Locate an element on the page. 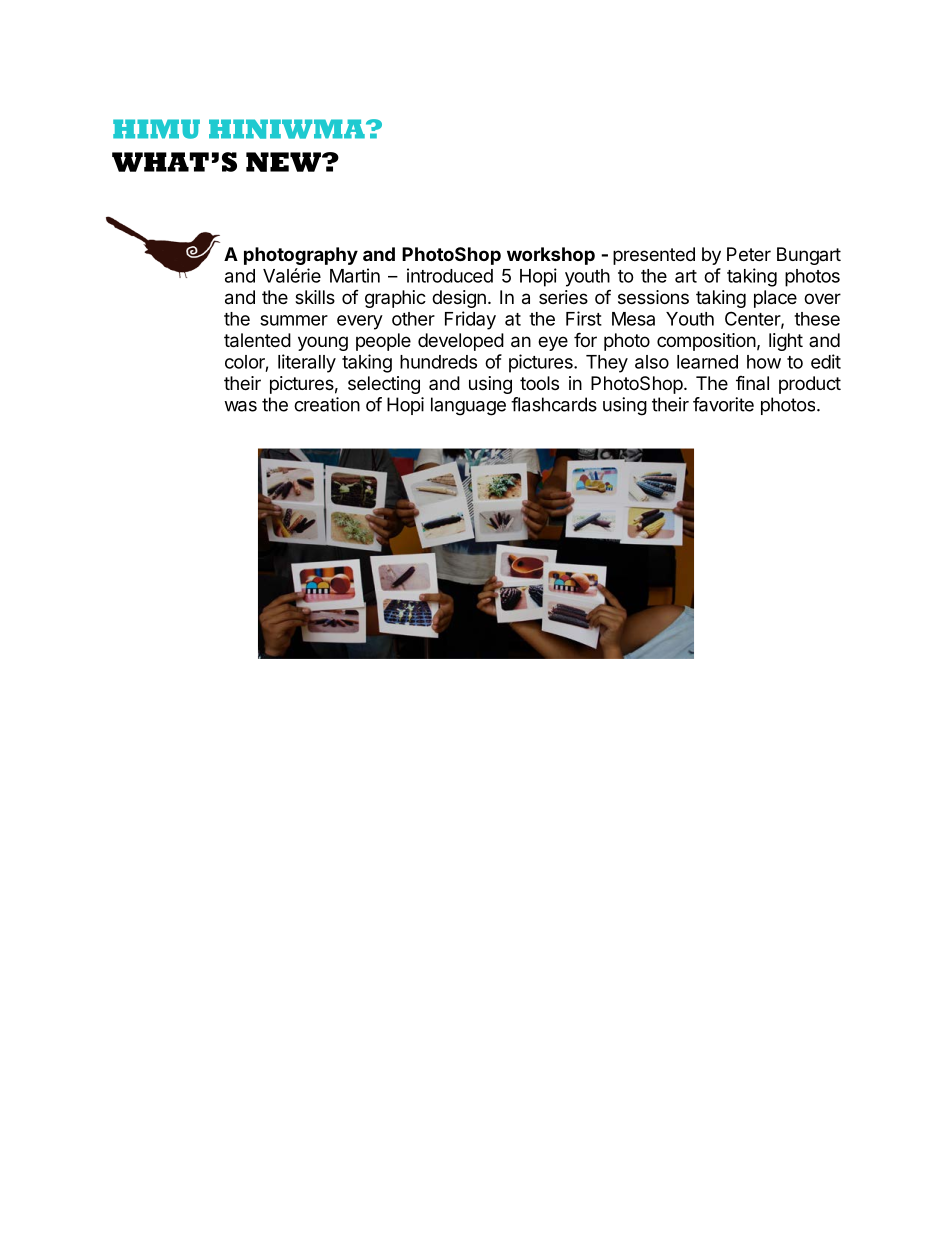  series is located at coordinates (563, 297).
